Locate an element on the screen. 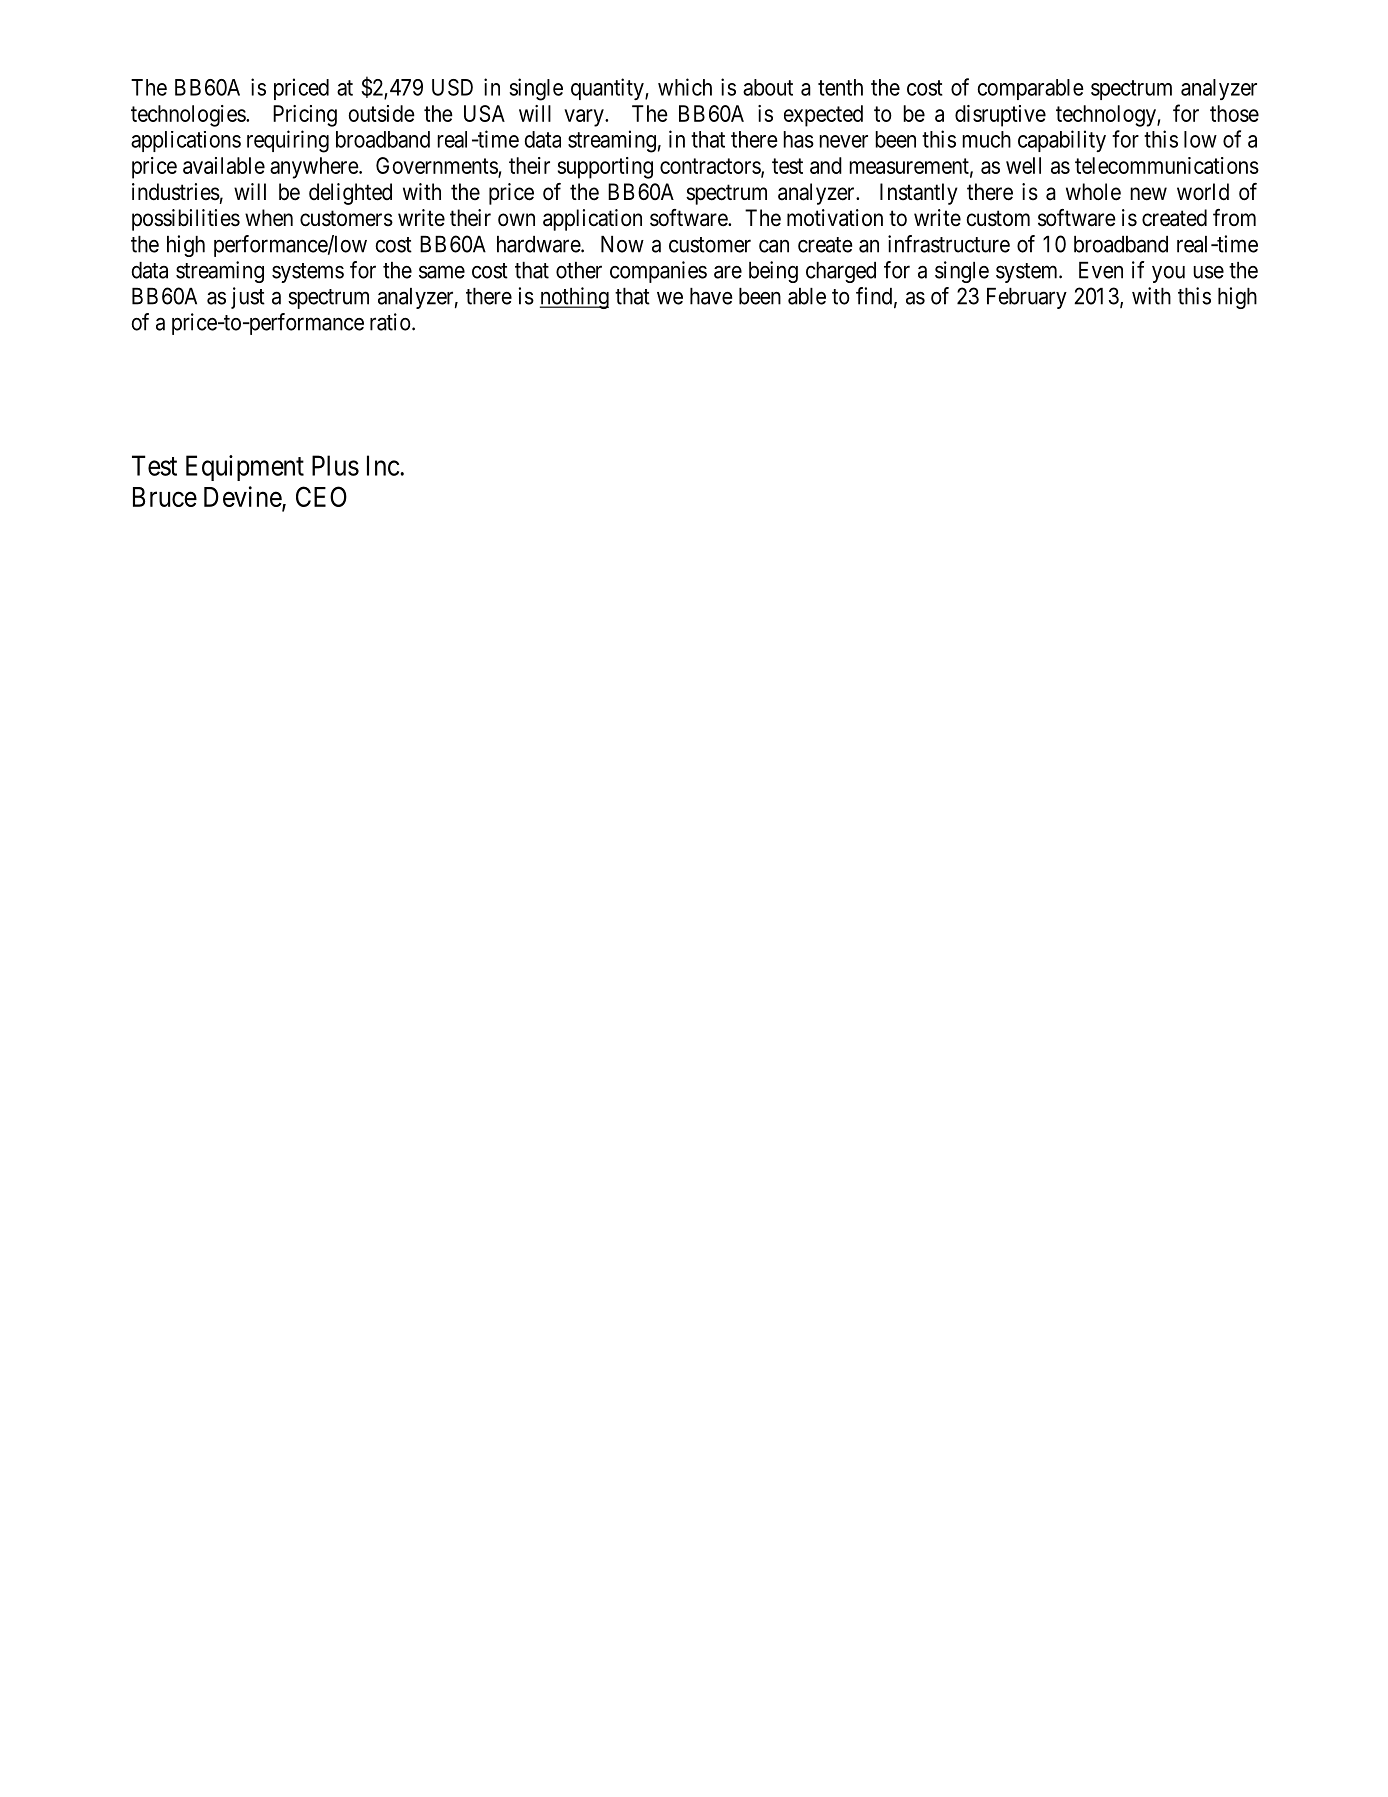  ratio is located at coordinates (390, 322).
